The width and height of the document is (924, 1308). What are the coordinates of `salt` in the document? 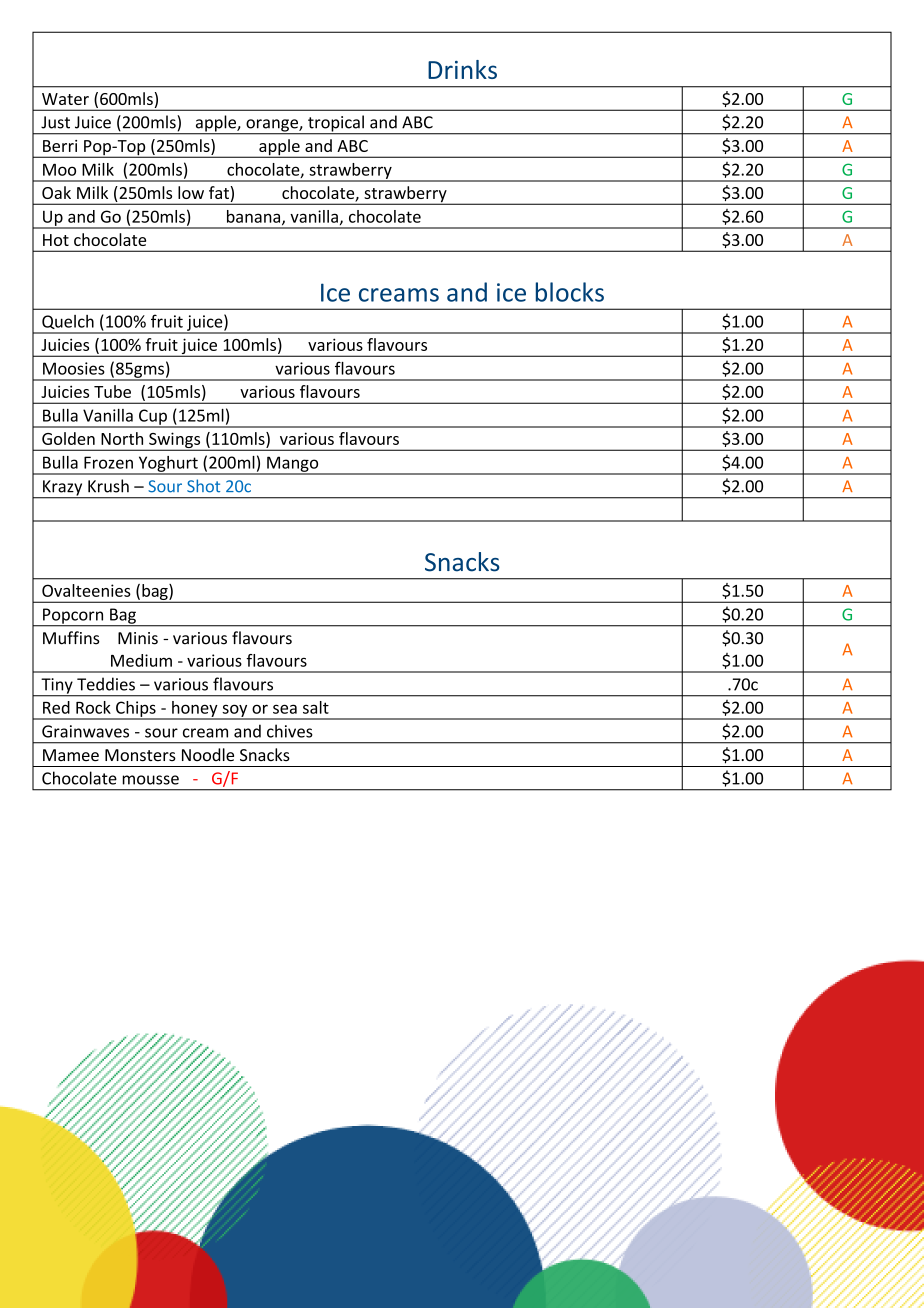 It's located at (316, 707).
